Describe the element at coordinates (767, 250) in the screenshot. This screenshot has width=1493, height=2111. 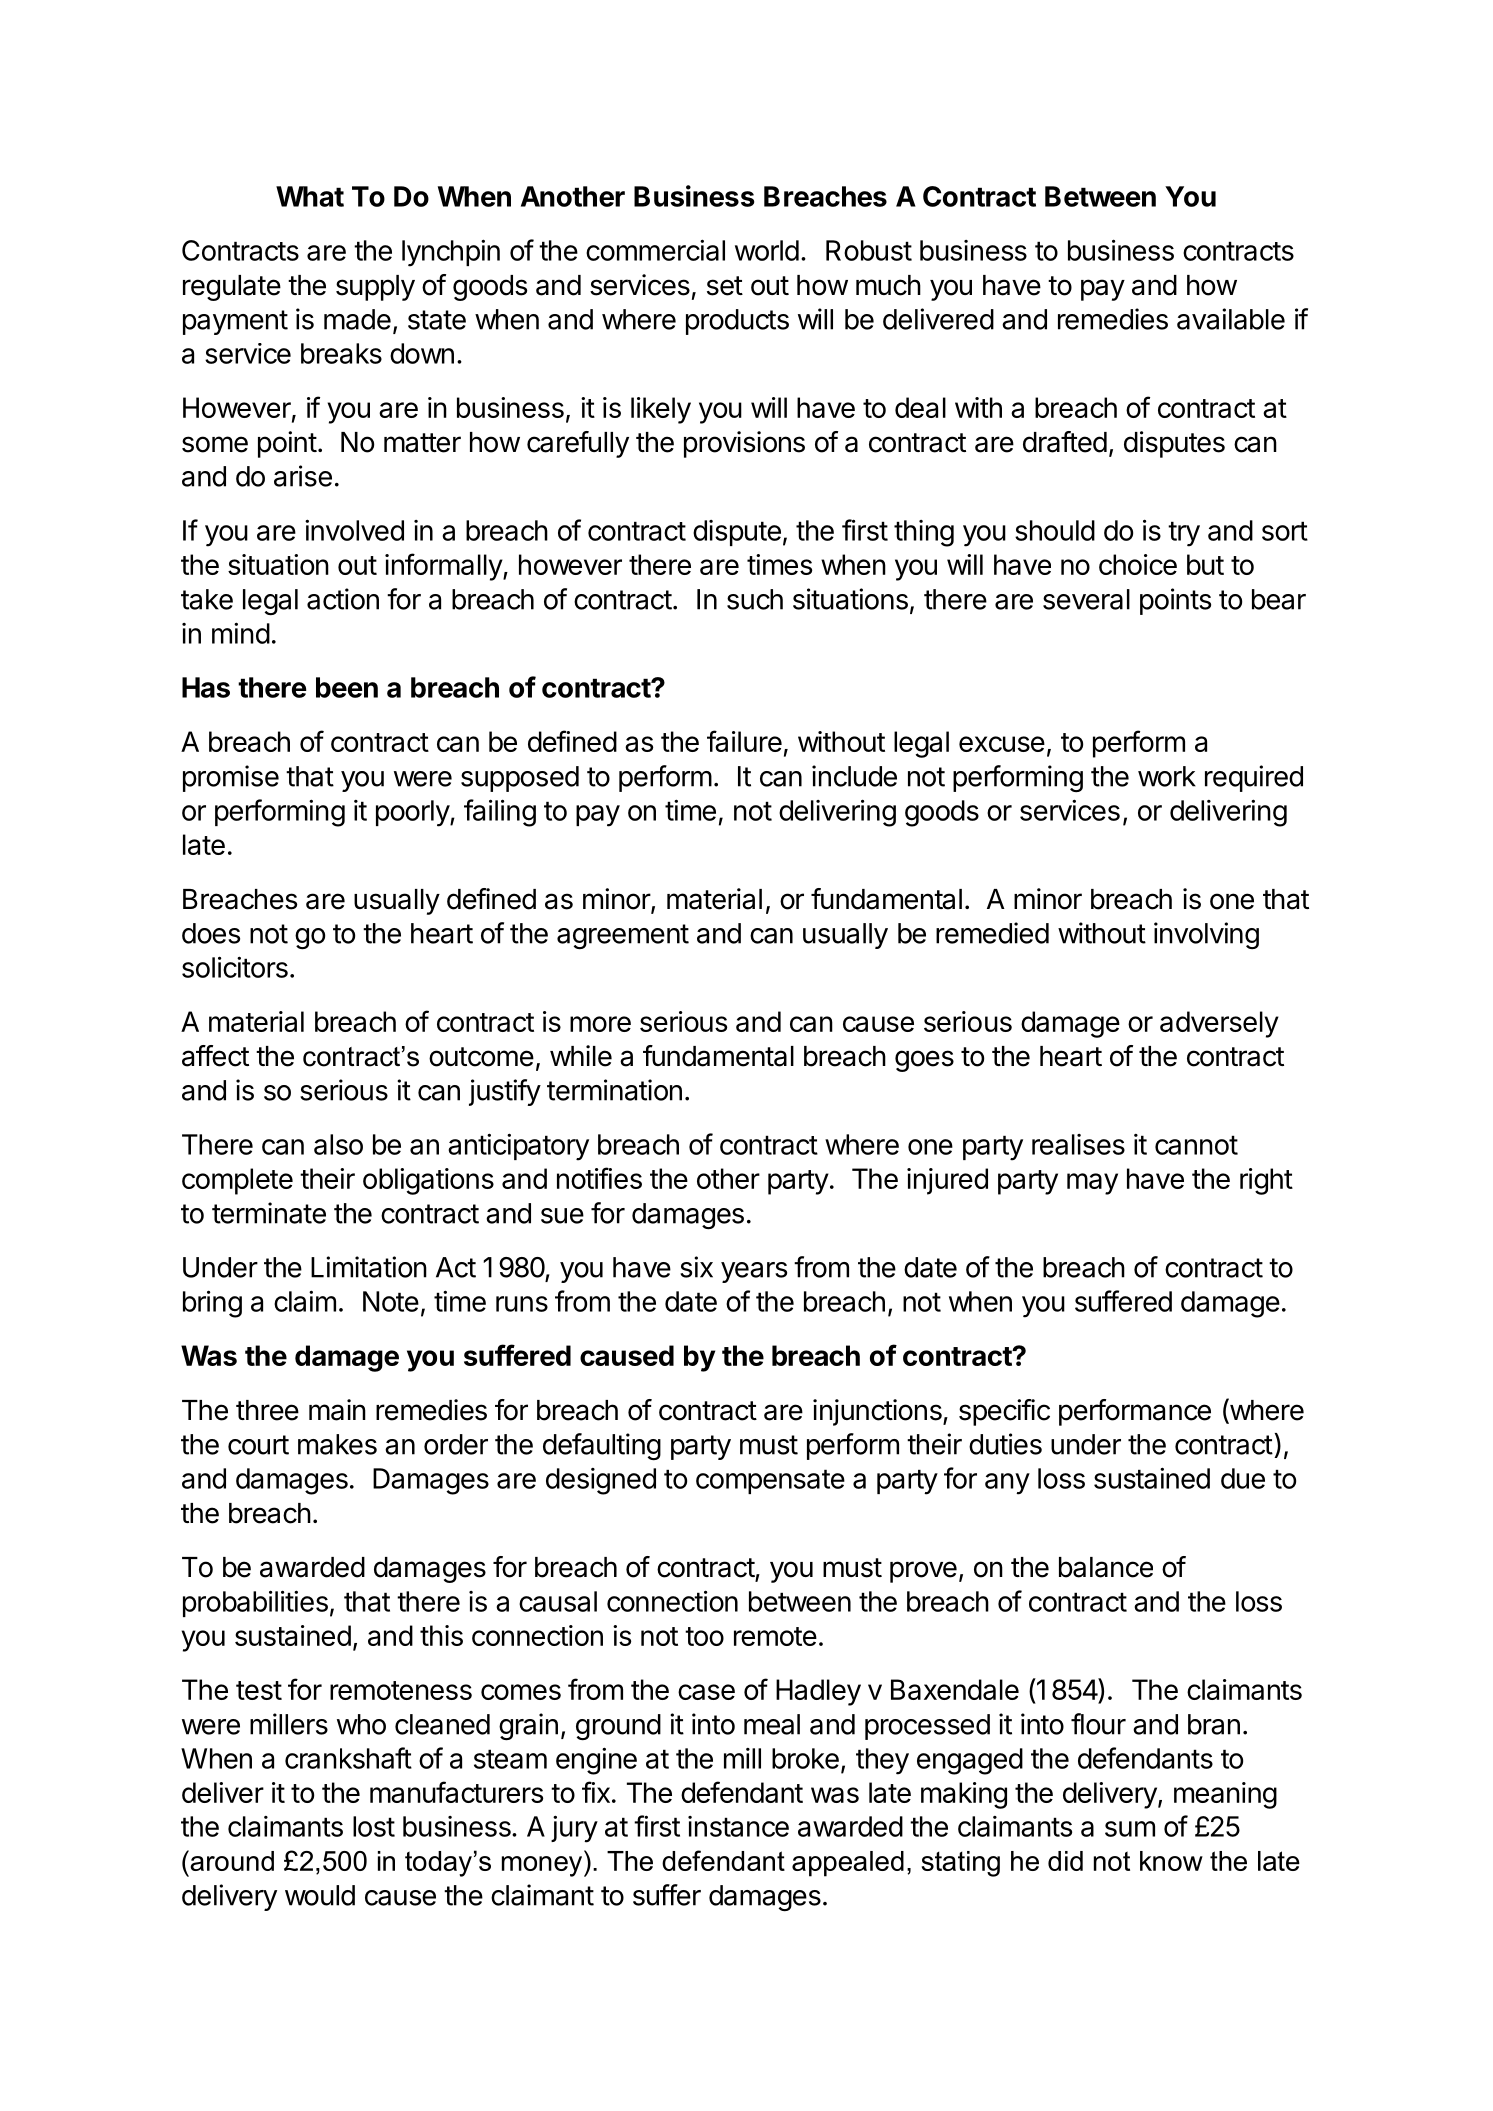
I see `world` at that location.
